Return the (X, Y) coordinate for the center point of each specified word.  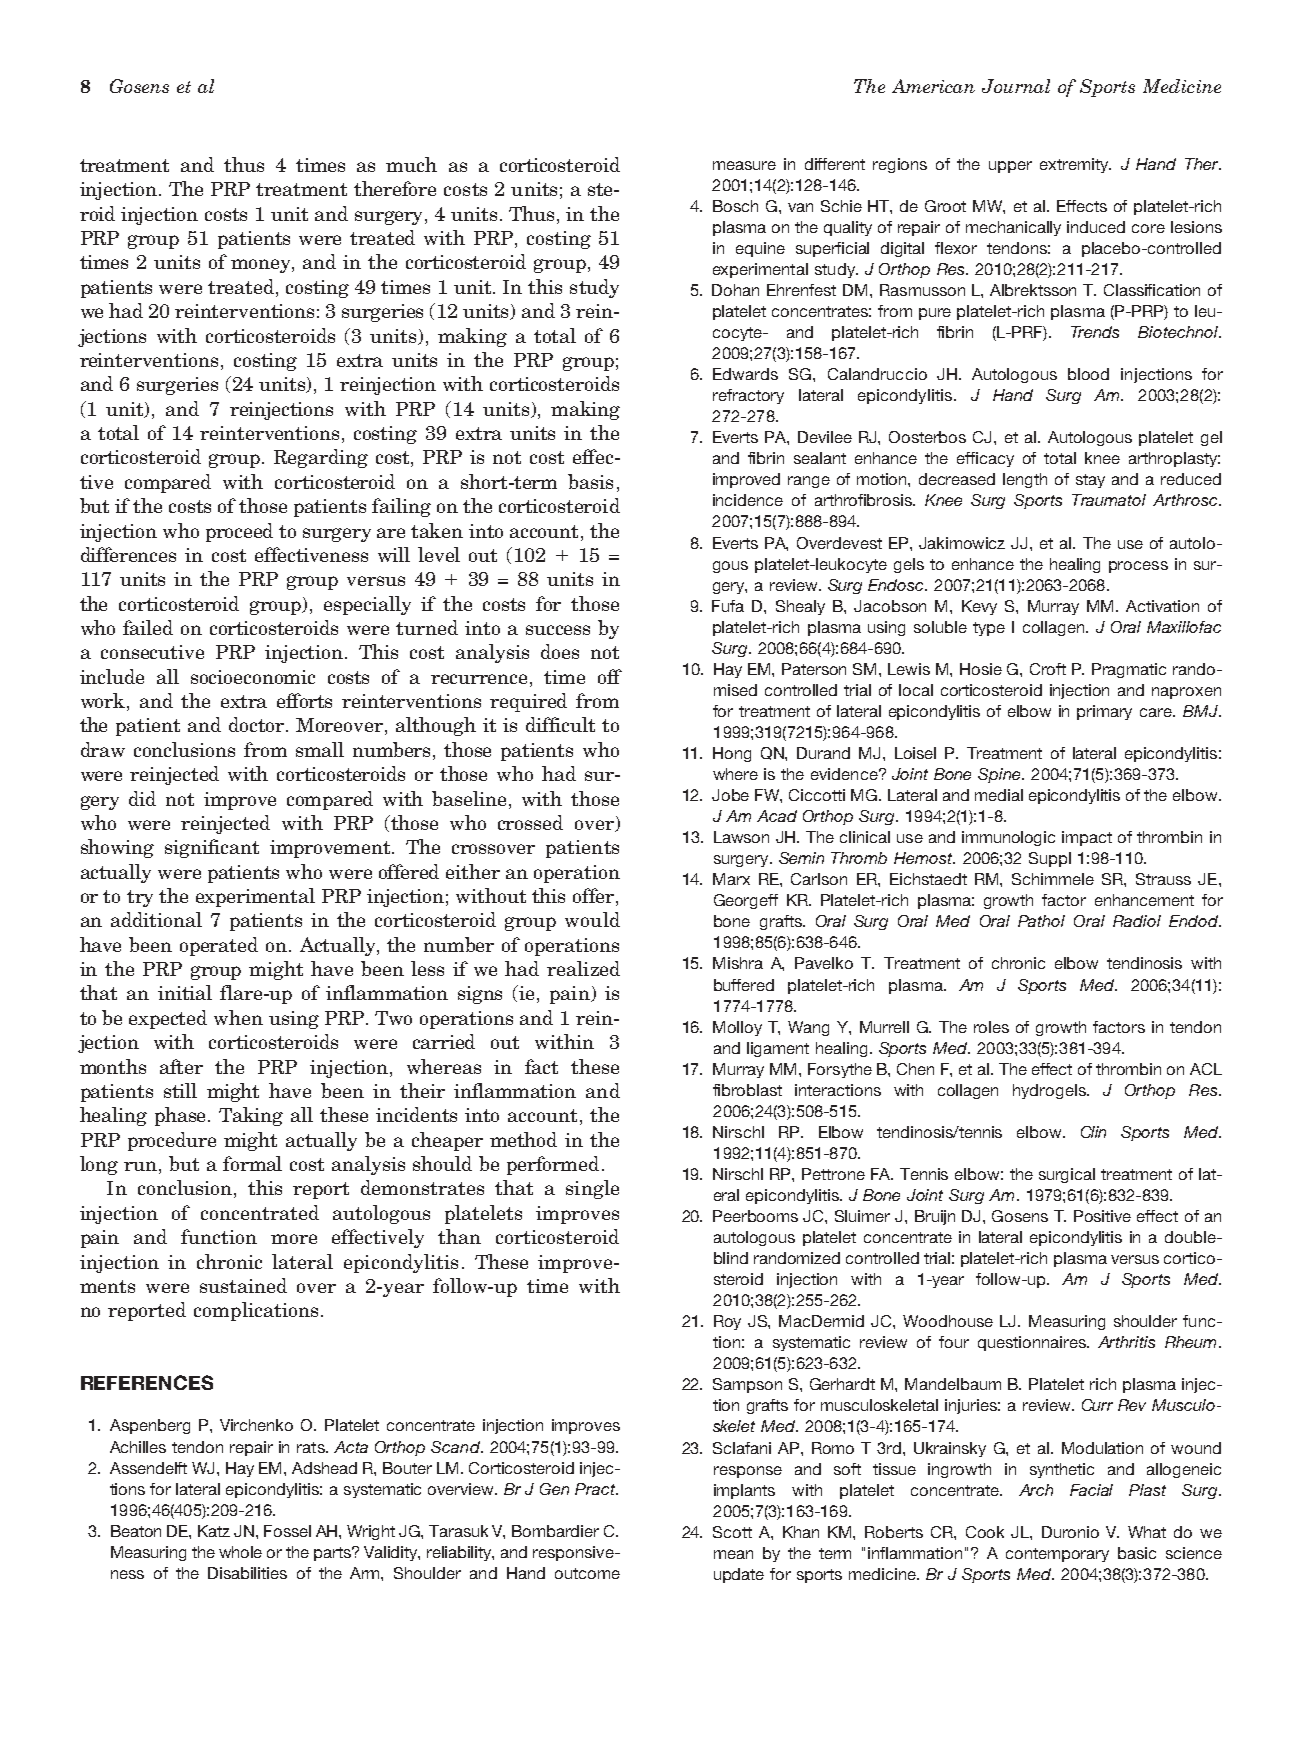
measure (744, 165)
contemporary (1057, 1555)
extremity (1075, 165)
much (411, 164)
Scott (732, 1532)
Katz (214, 1531)
